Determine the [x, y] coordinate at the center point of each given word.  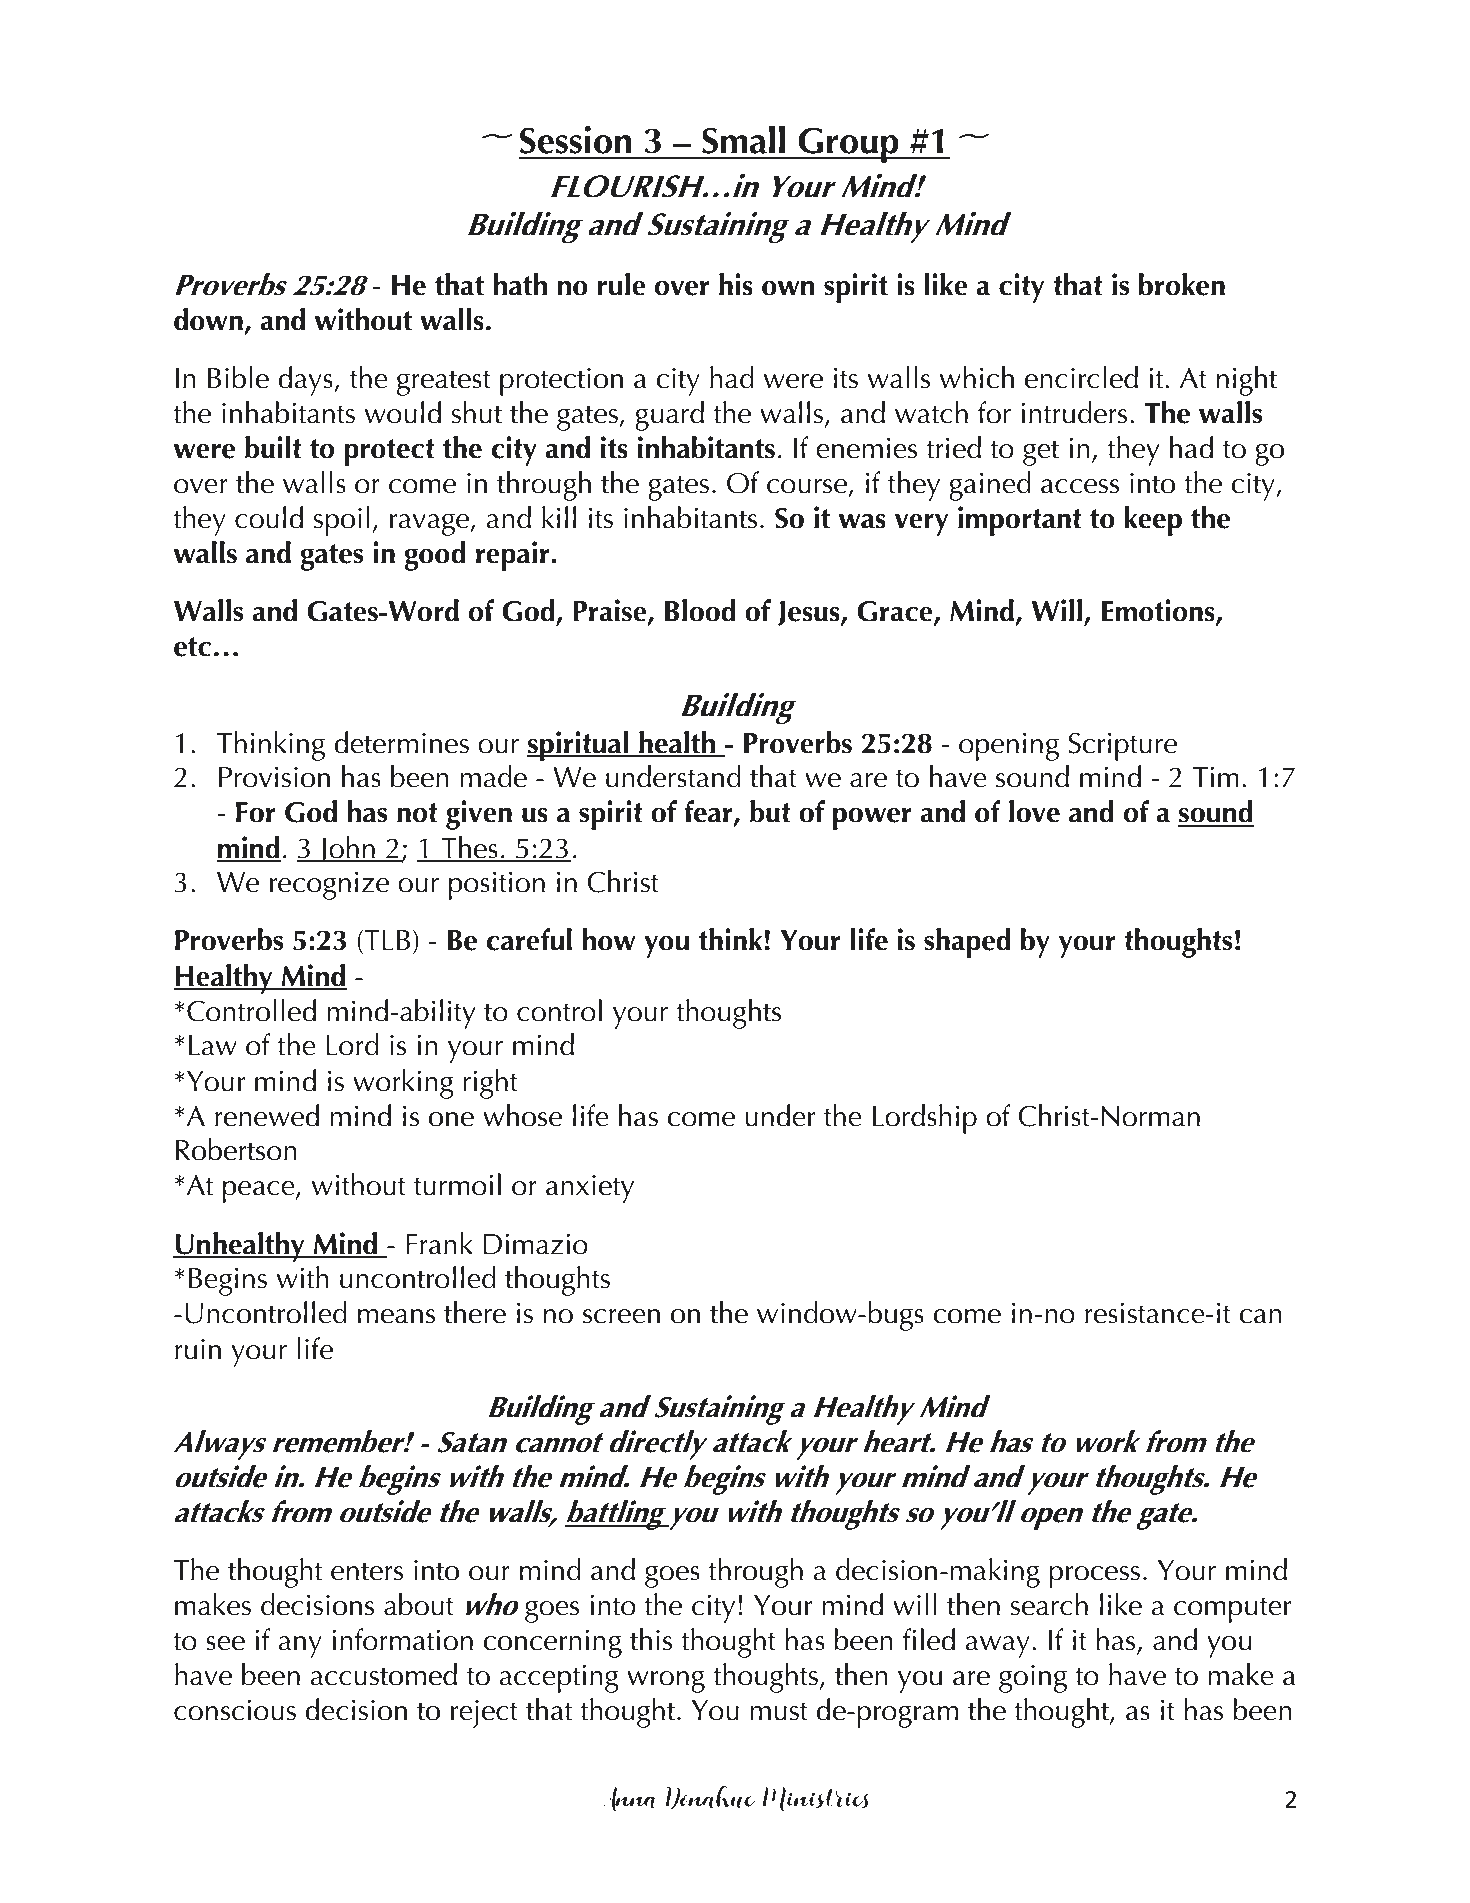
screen [621, 1316]
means [396, 1316]
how [609, 939]
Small [743, 139]
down [208, 319]
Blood [700, 610]
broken [1182, 284]
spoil [342, 521]
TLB [386, 941]
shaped [967, 943]
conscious [235, 1710]
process [1094, 1577]
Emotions [1159, 611]
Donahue [710, 1797]
